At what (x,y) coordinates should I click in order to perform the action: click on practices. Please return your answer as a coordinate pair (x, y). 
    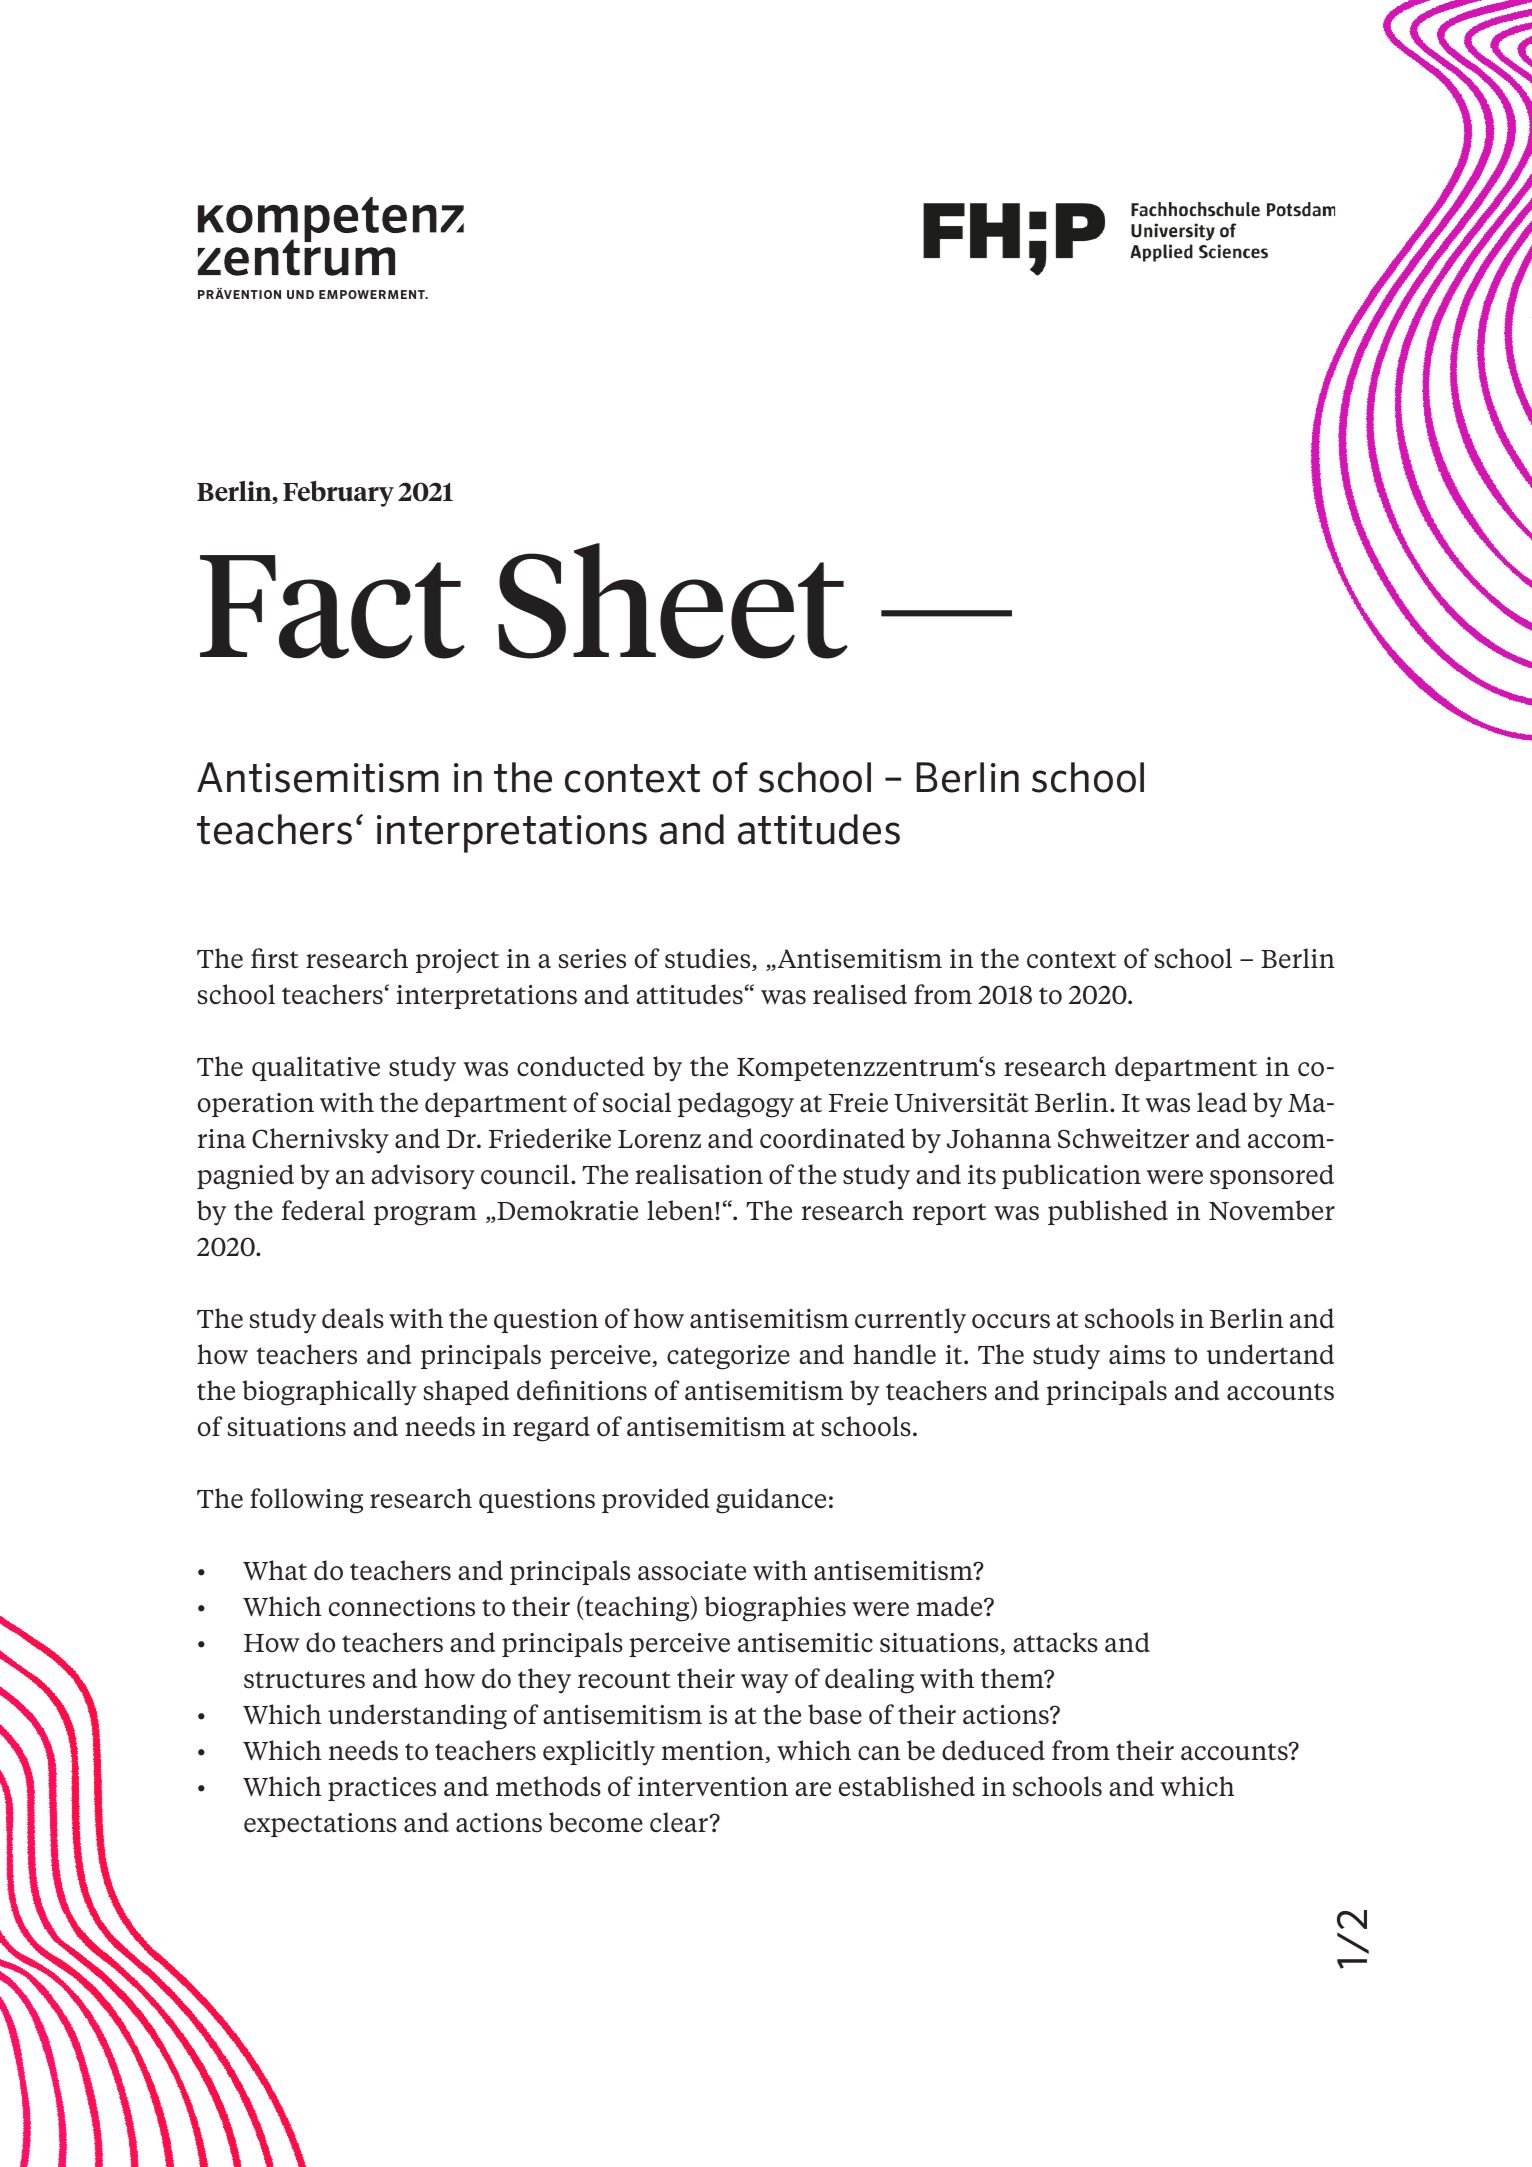
    Looking at the image, I should click on (382, 1789).
